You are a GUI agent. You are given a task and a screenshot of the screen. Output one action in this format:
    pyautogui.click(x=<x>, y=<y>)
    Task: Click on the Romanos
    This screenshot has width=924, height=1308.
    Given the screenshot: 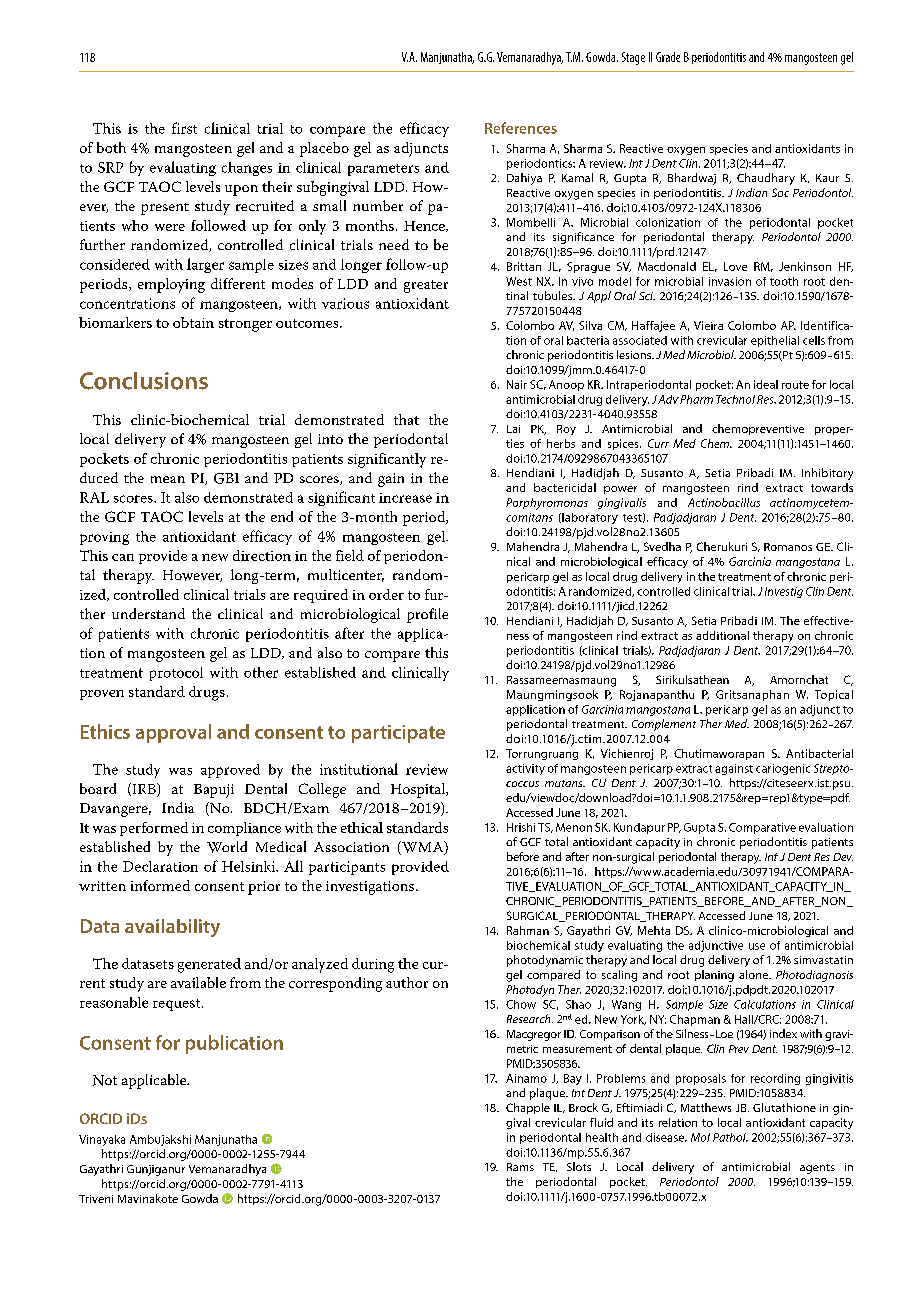 What is the action you would take?
    pyautogui.click(x=788, y=547)
